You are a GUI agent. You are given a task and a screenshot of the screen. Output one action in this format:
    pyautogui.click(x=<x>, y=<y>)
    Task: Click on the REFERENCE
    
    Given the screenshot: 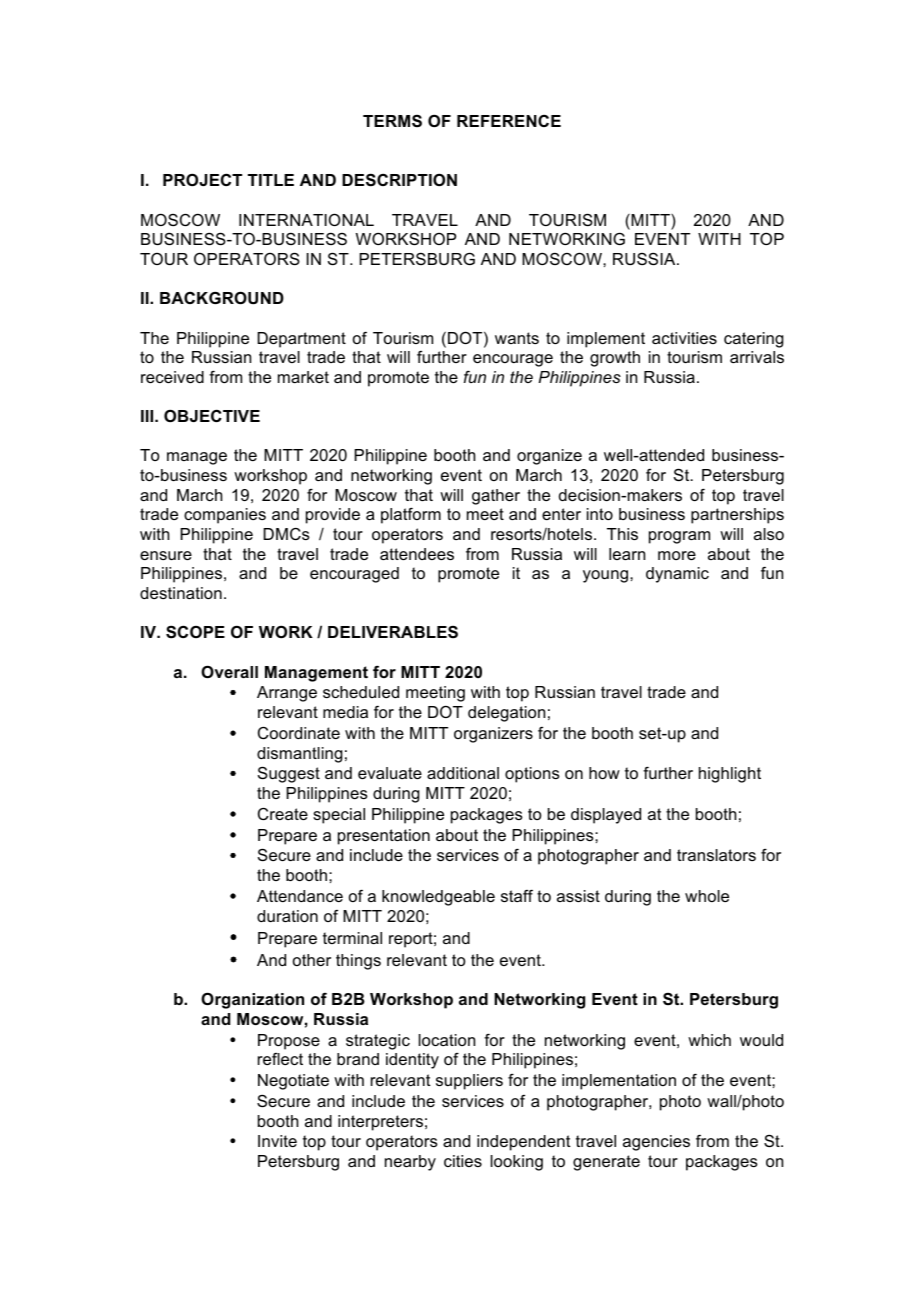 What is the action you would take?
    pyautogui.click(x=509, y=121)
